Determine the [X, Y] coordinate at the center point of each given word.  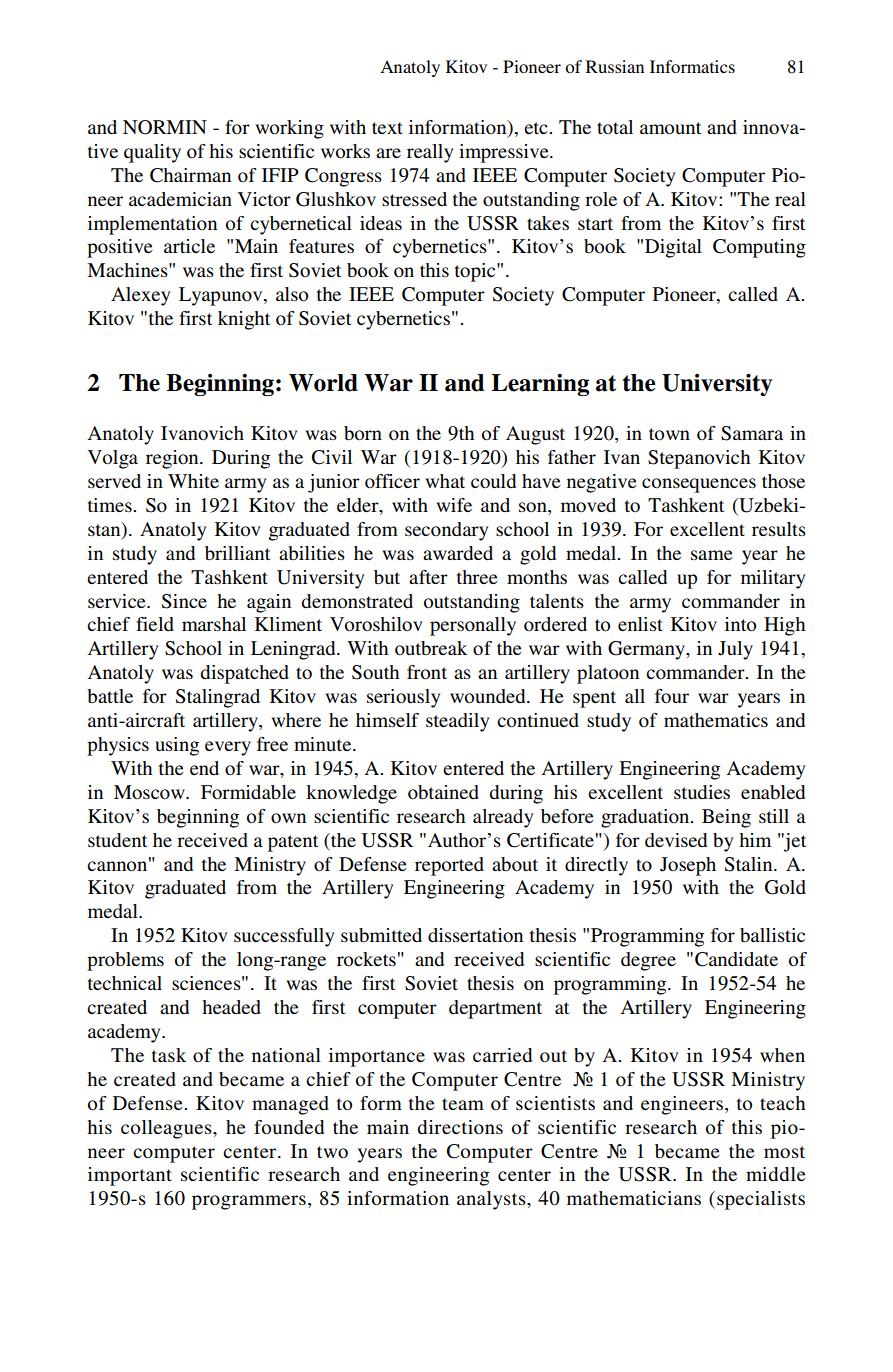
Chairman [190, 175]
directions [460, 1127]
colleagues [167, 1129]
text [387, 128]
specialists [761, 1200]
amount [670, 128]
